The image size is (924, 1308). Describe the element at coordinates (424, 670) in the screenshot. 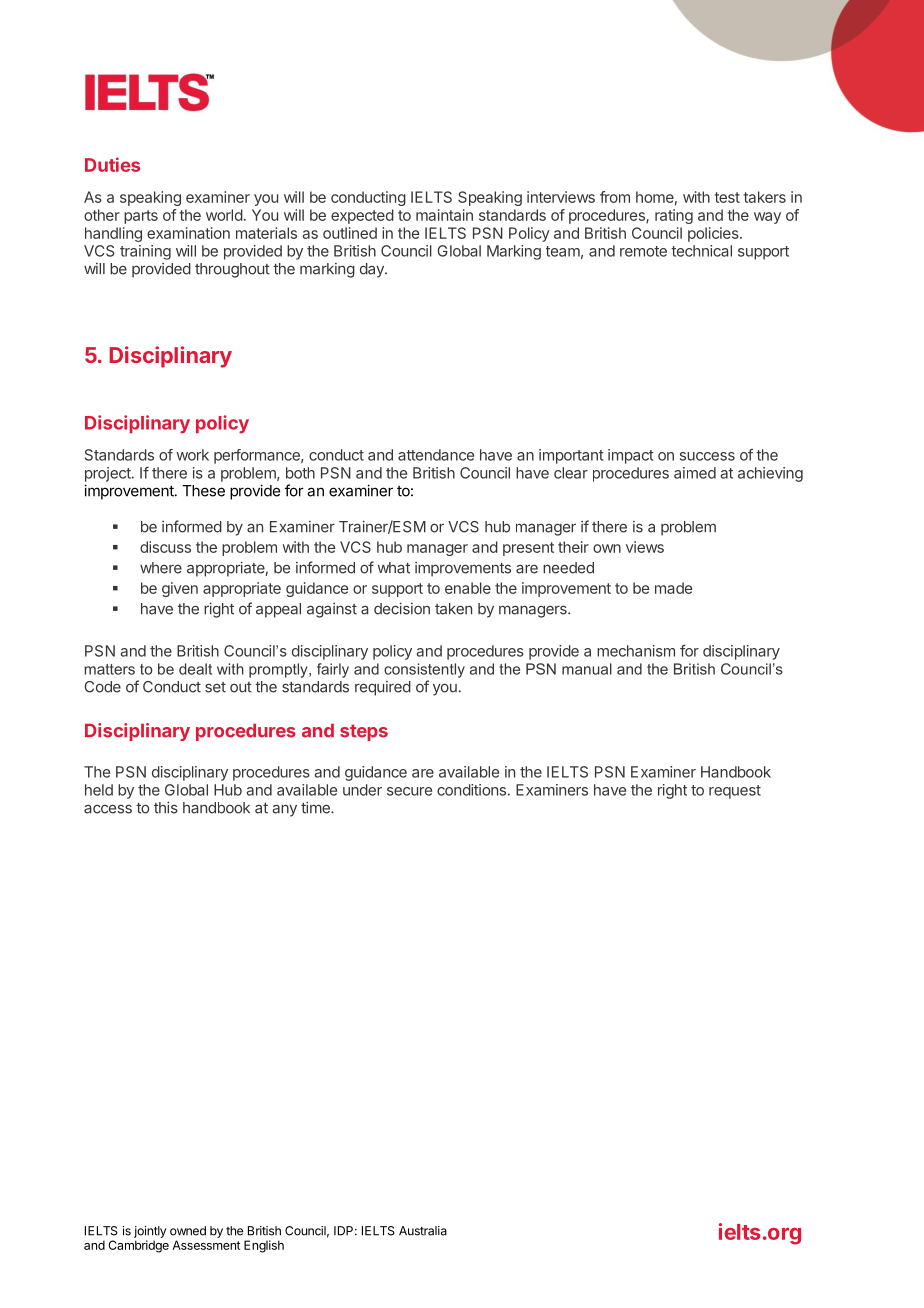

I see `consistently` at that location.
